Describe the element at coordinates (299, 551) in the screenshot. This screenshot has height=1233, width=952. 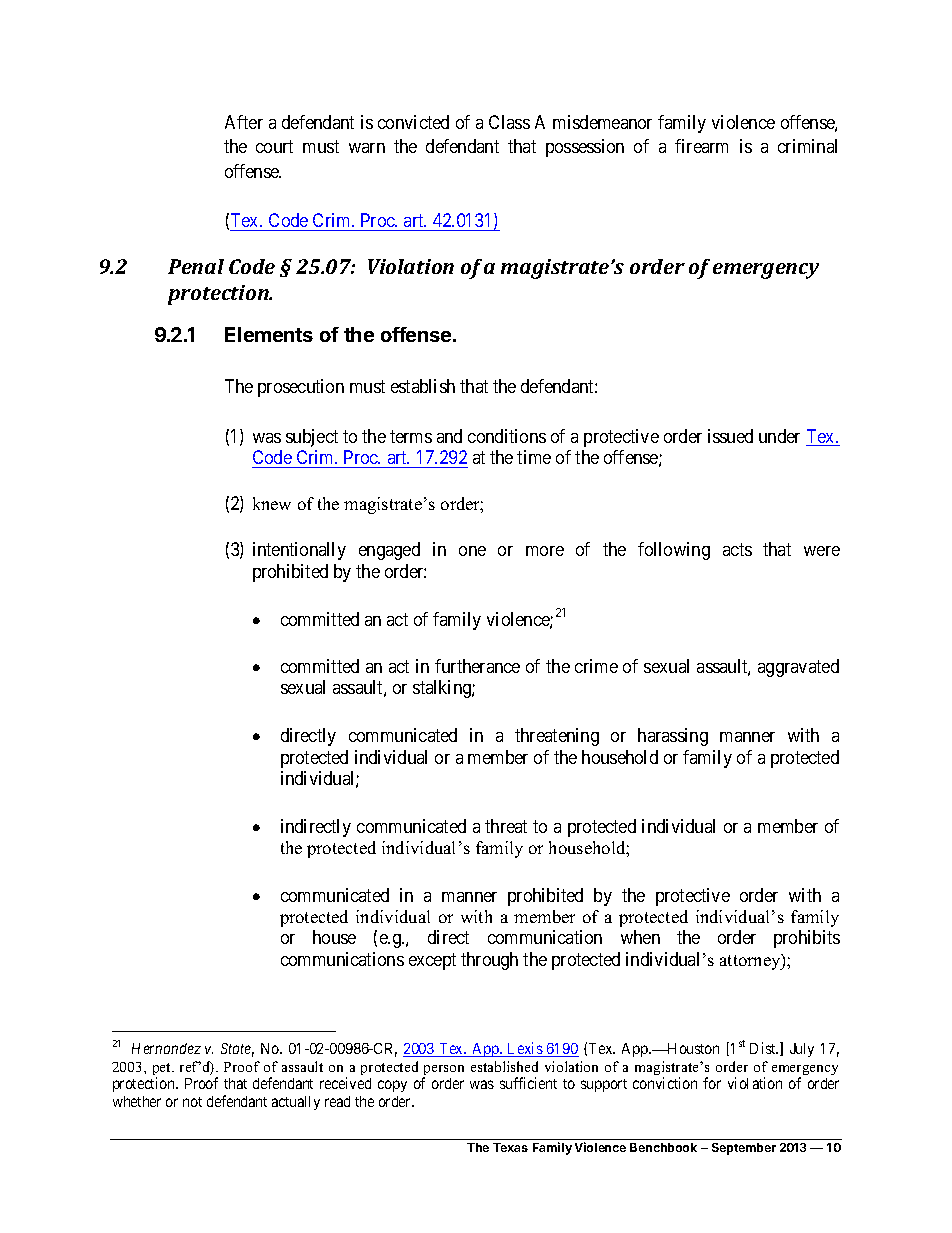
I see `intentionally` at that location.
